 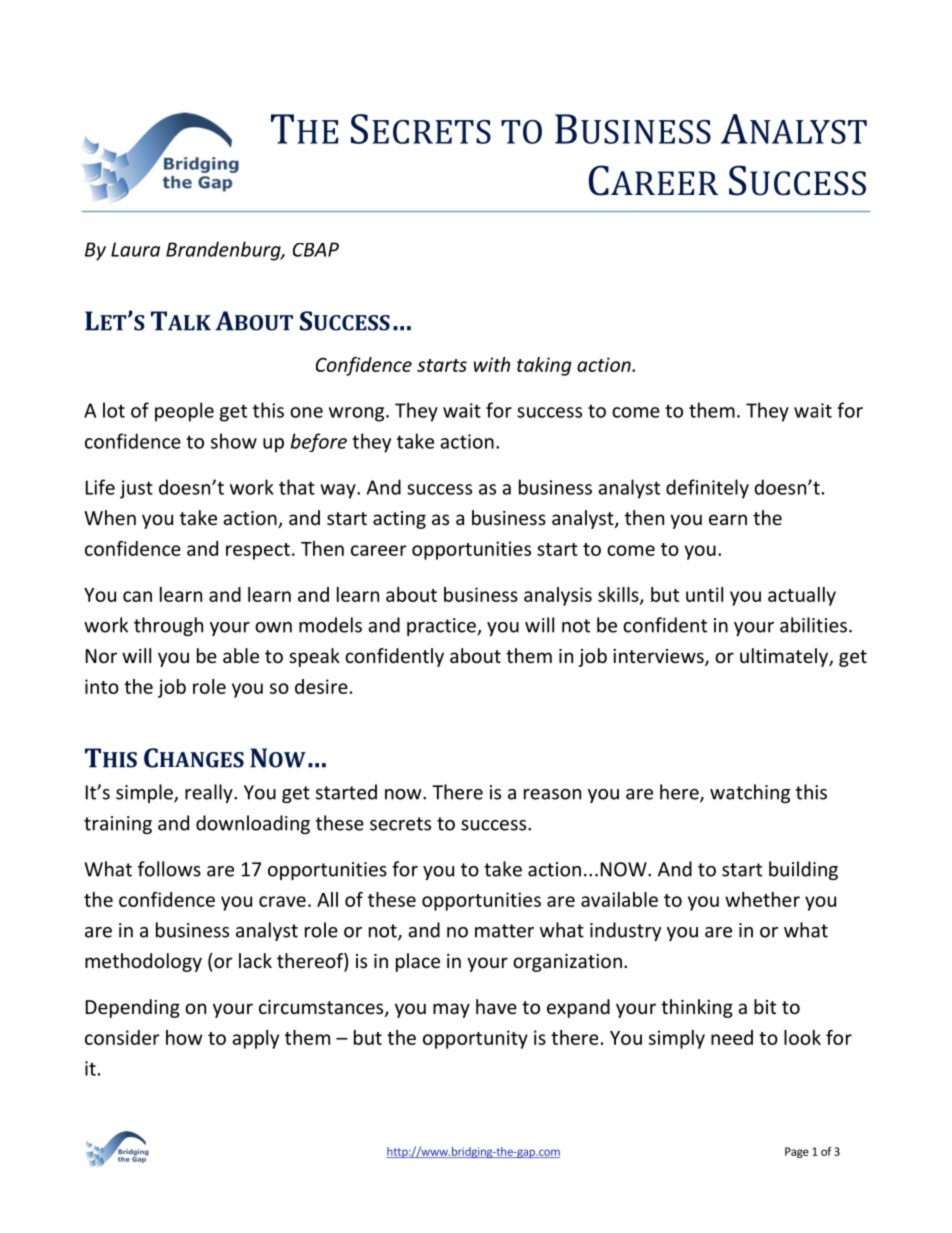 I want to click on with, so click(x=492, y=364).
